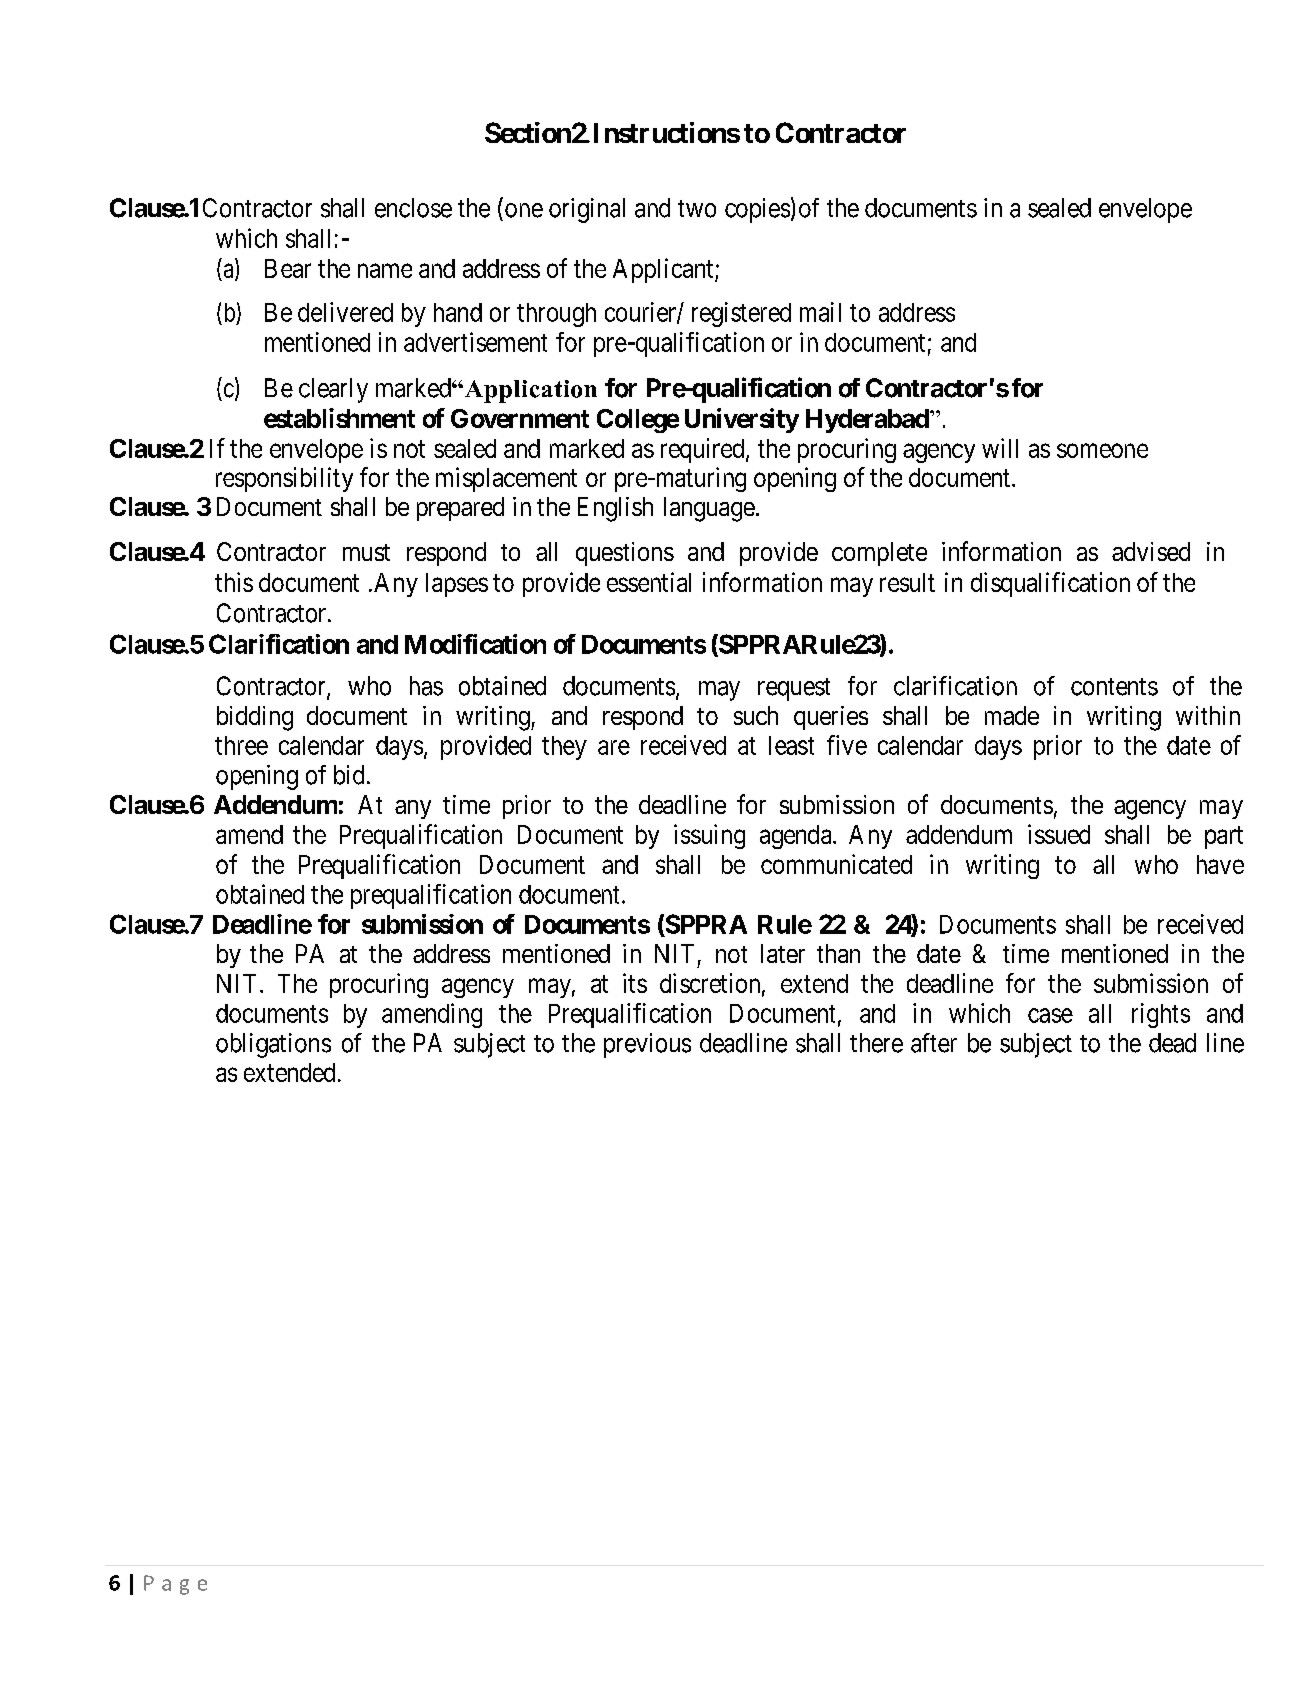 The image size is (1316, 1703). Describe the element at coordinates (1114, 687) in the page. I see `contents` at that location.
